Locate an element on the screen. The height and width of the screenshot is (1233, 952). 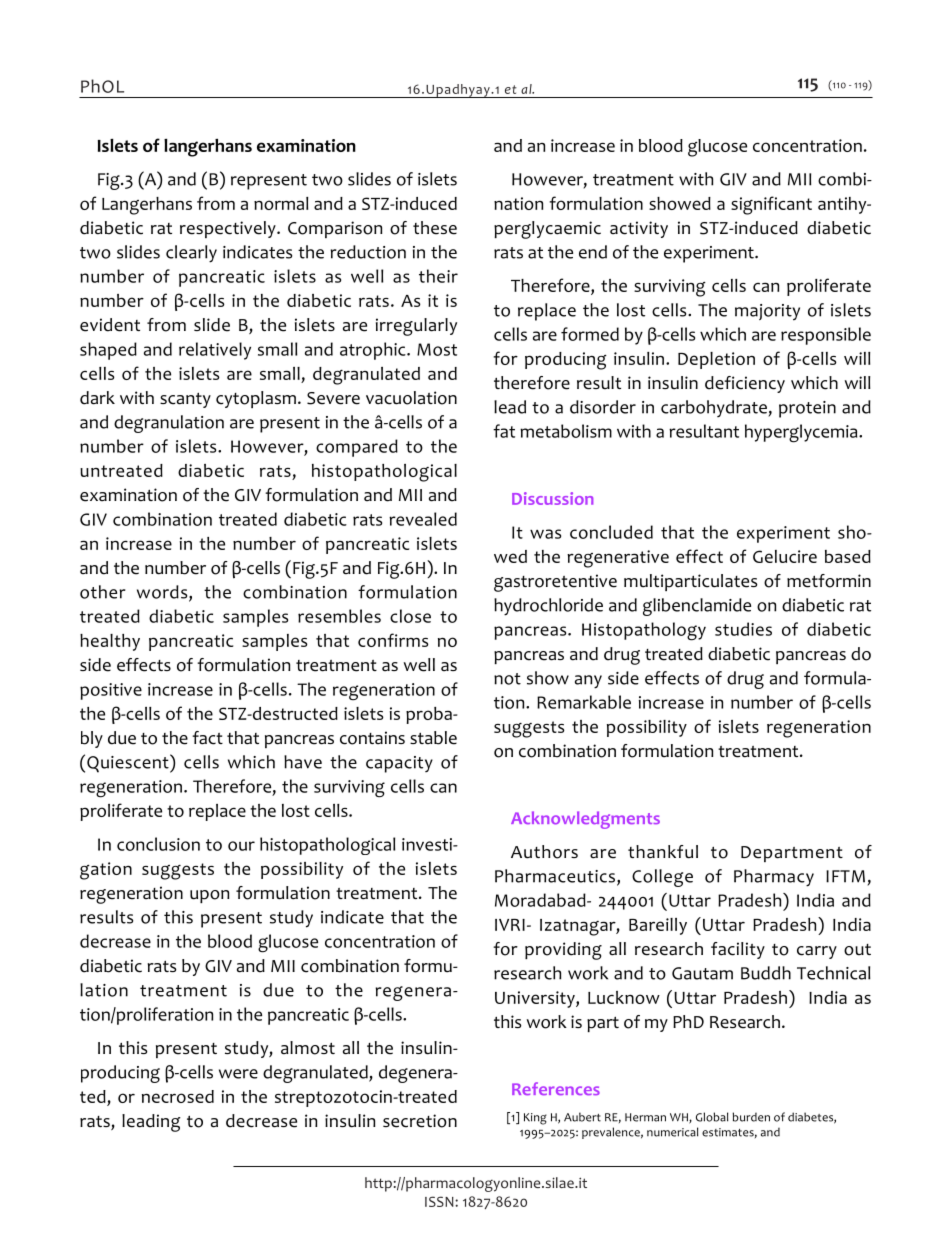
studies is located at coordinates (743, 629).
